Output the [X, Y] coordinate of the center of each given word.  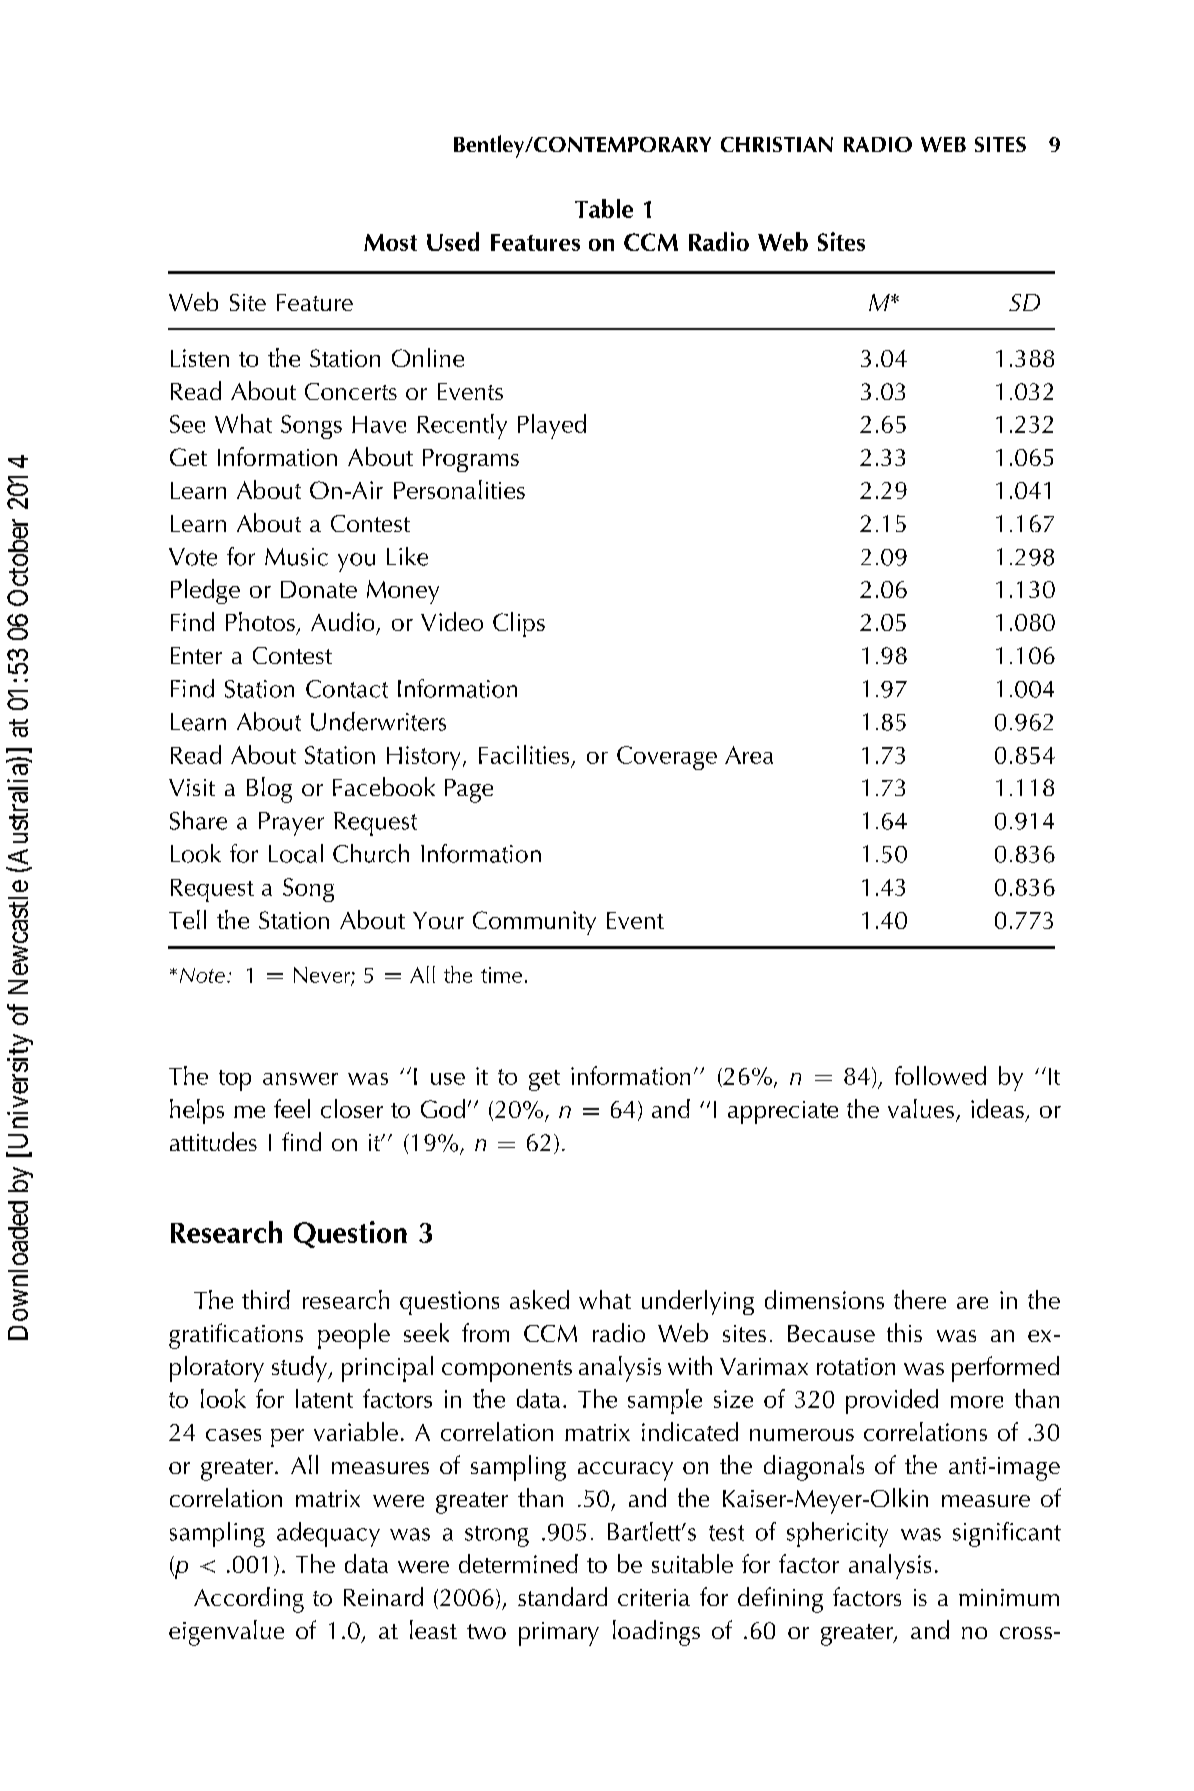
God [443, 1108]
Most [390, 242]
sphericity [837, 1534]
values [921, 1108]
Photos [260, 621]
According [249, 1600]
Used [453, 241]
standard [562, 1596]
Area [749, 755]
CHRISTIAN [777, 144]
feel [292, 1108]
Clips [519, 624]
